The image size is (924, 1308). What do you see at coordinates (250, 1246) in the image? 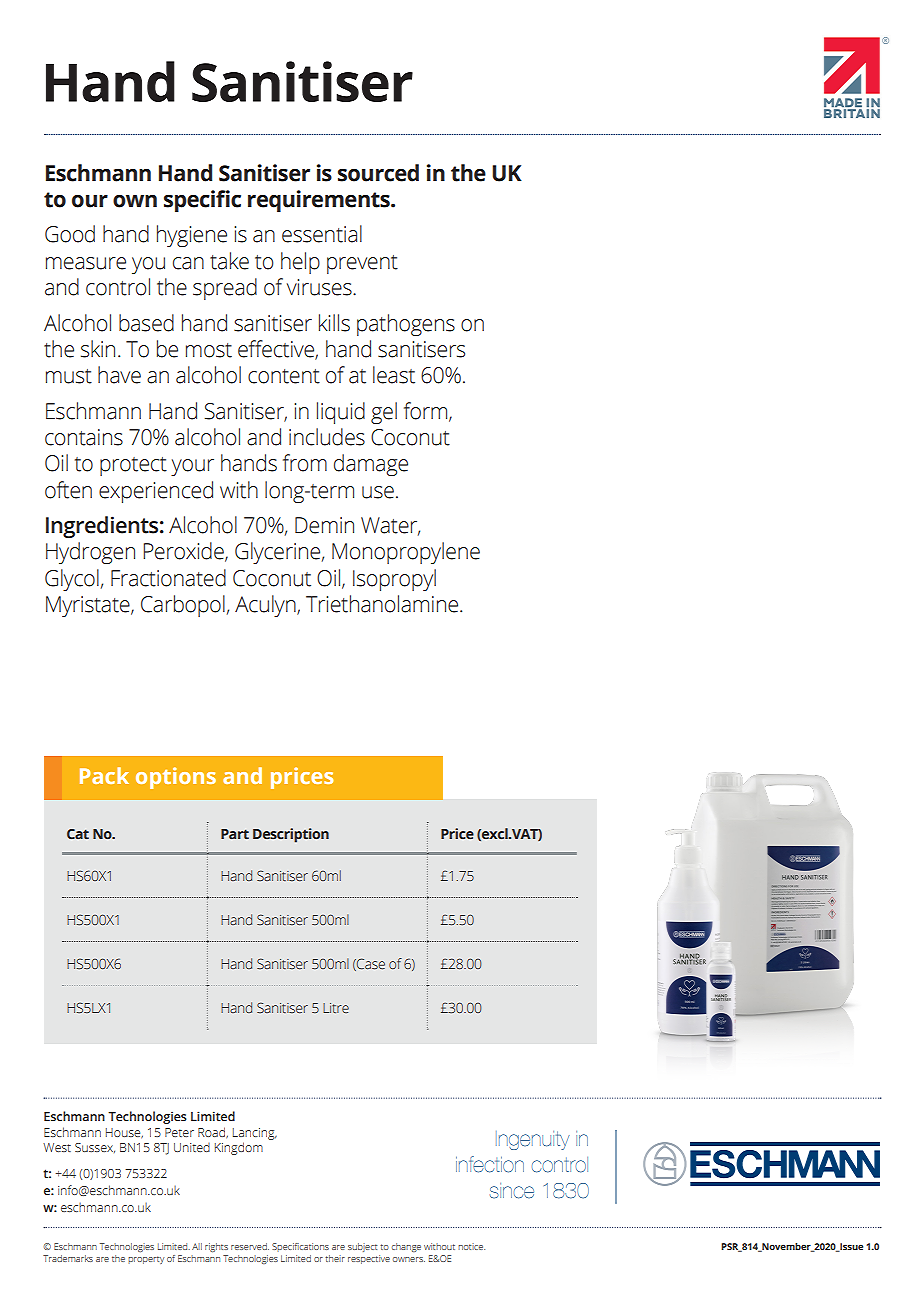
I see `reserved` at bounding box center [250, 1246].
